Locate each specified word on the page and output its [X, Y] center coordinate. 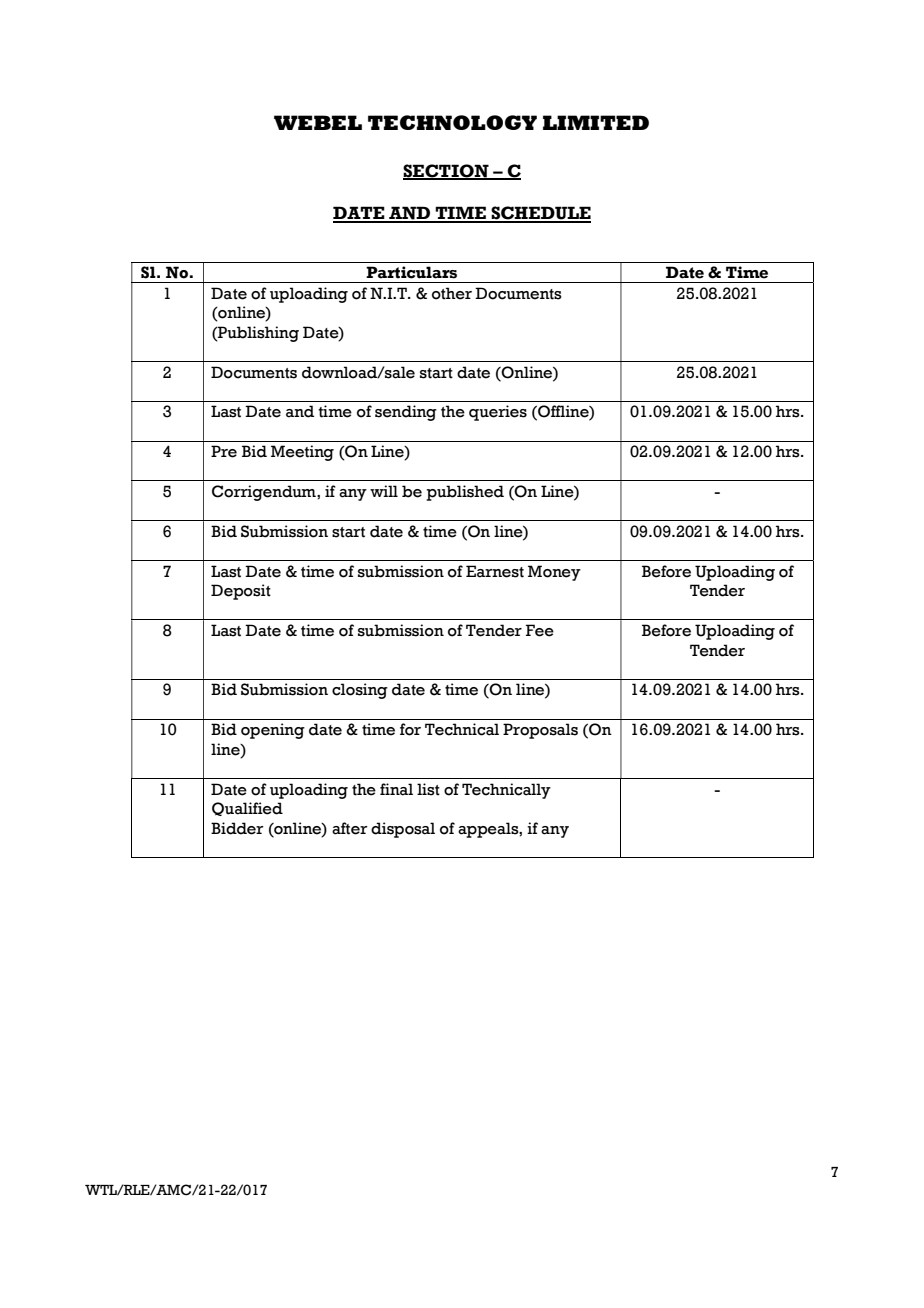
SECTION [447, 171]
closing [360, 691]
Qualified [247, 809]
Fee [540, 630]
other [452, 293]
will [384, 491]
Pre [224, 451]
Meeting [302, 453]
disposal [403, 830]
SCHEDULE [540, 214]
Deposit [241, 592]
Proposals [540, 731]
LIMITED [596, 122]
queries [498, 413]
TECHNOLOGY [452, 122]
